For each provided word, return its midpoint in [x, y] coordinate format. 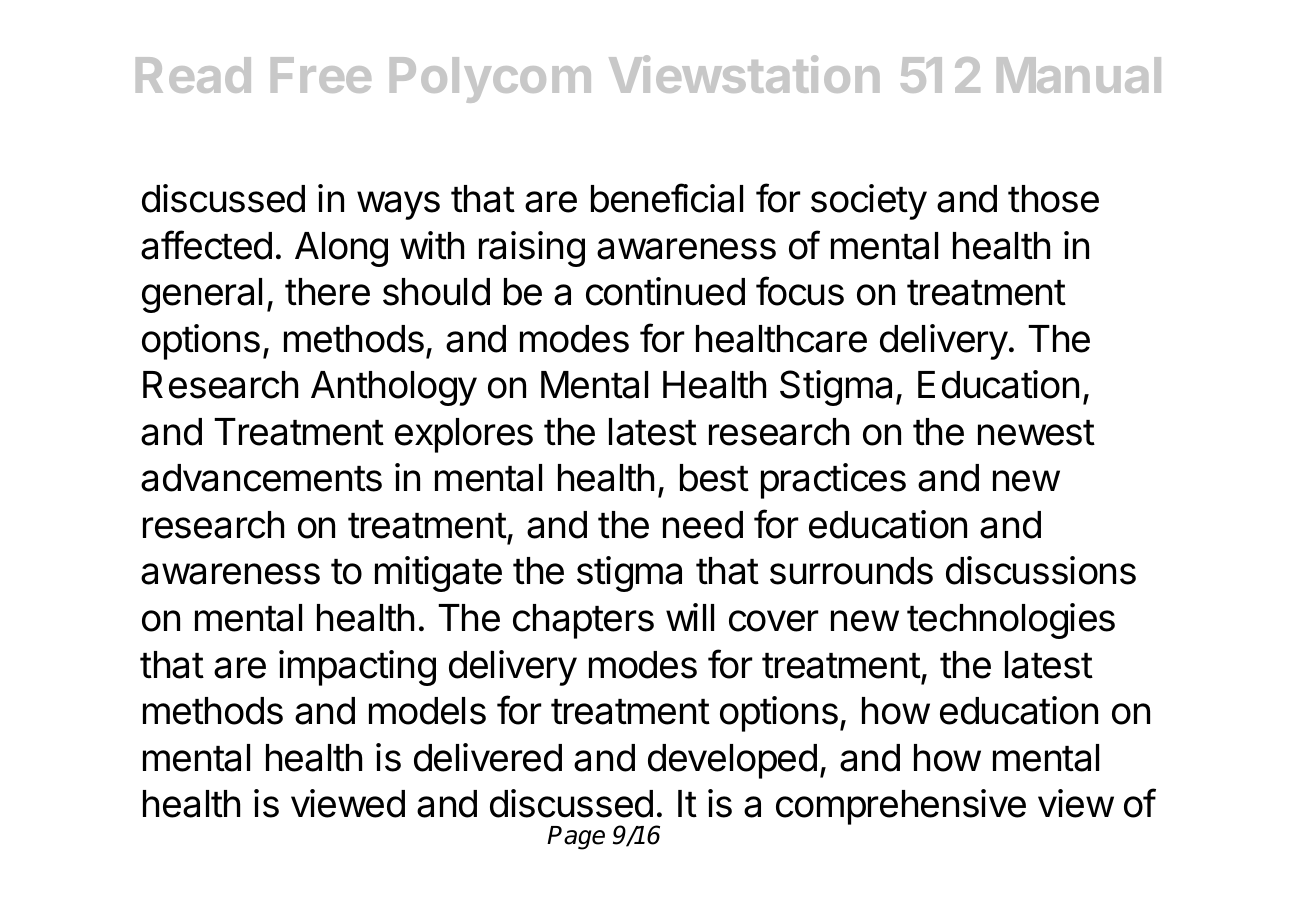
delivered [488, 757]
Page [576, 838]
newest [1036, 433]
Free [321, 75]
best [714, 478]
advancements [261, 478]
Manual [1079, 75]
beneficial [667, 198]
